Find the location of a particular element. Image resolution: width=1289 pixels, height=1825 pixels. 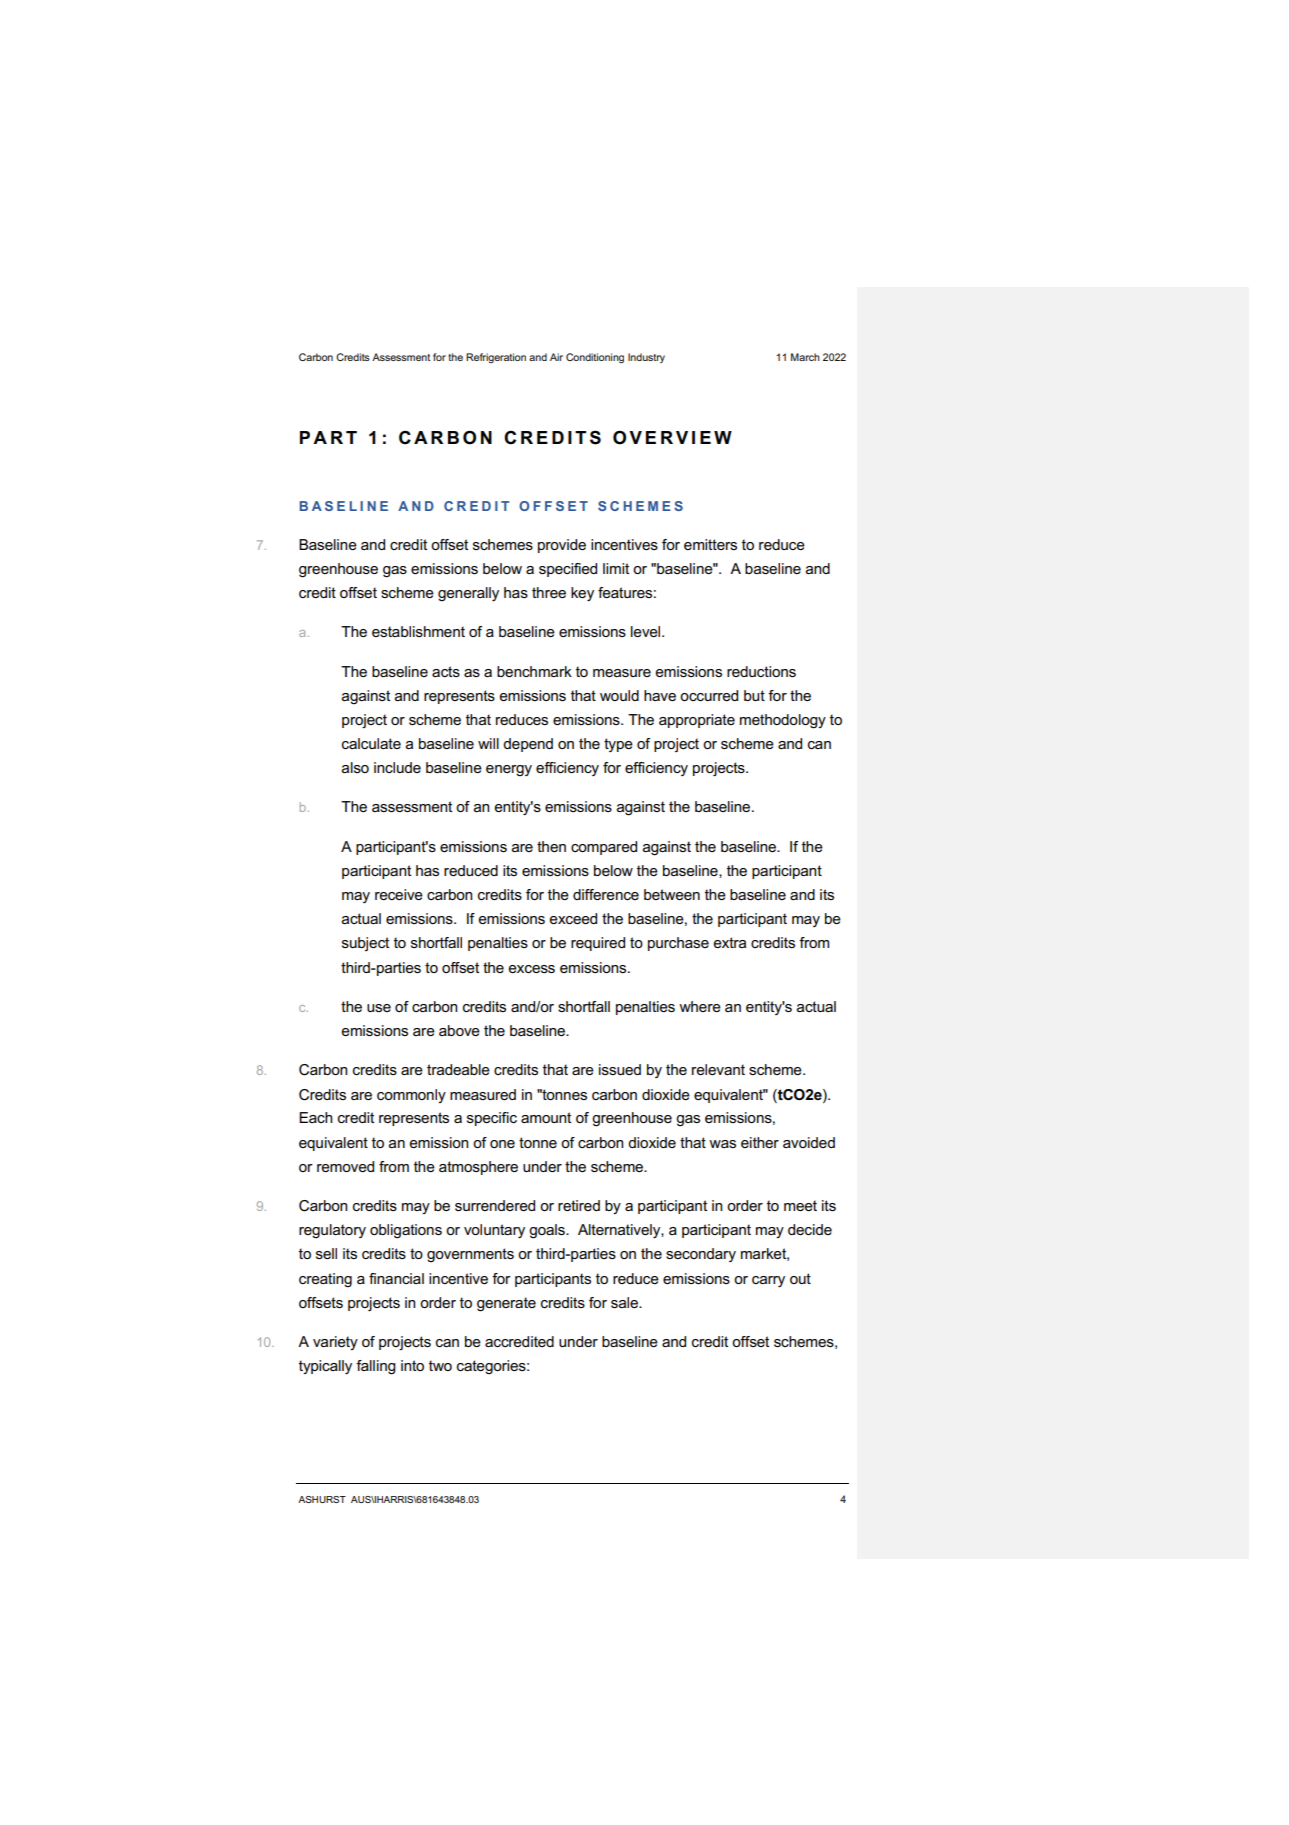

Air is located at coordinates (556, 357).
